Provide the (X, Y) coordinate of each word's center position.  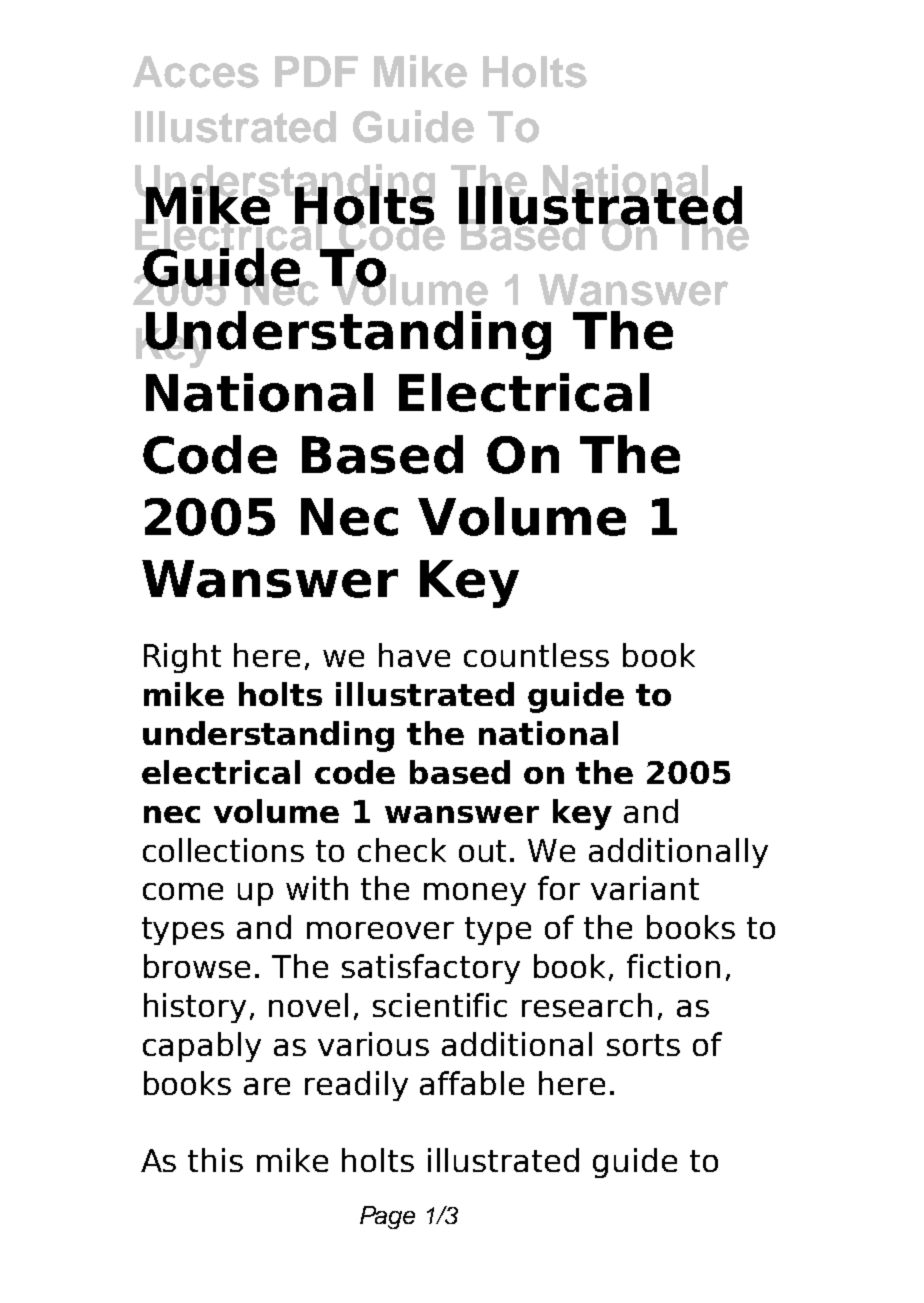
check (402, 850)
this (215, 1160)
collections (223, 850)
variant (645, 888)
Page (387, 1217)
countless (536, 655)
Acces (196, 72)
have (414, 655)
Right (182, 658)
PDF (316, 71)
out (482, 851)
